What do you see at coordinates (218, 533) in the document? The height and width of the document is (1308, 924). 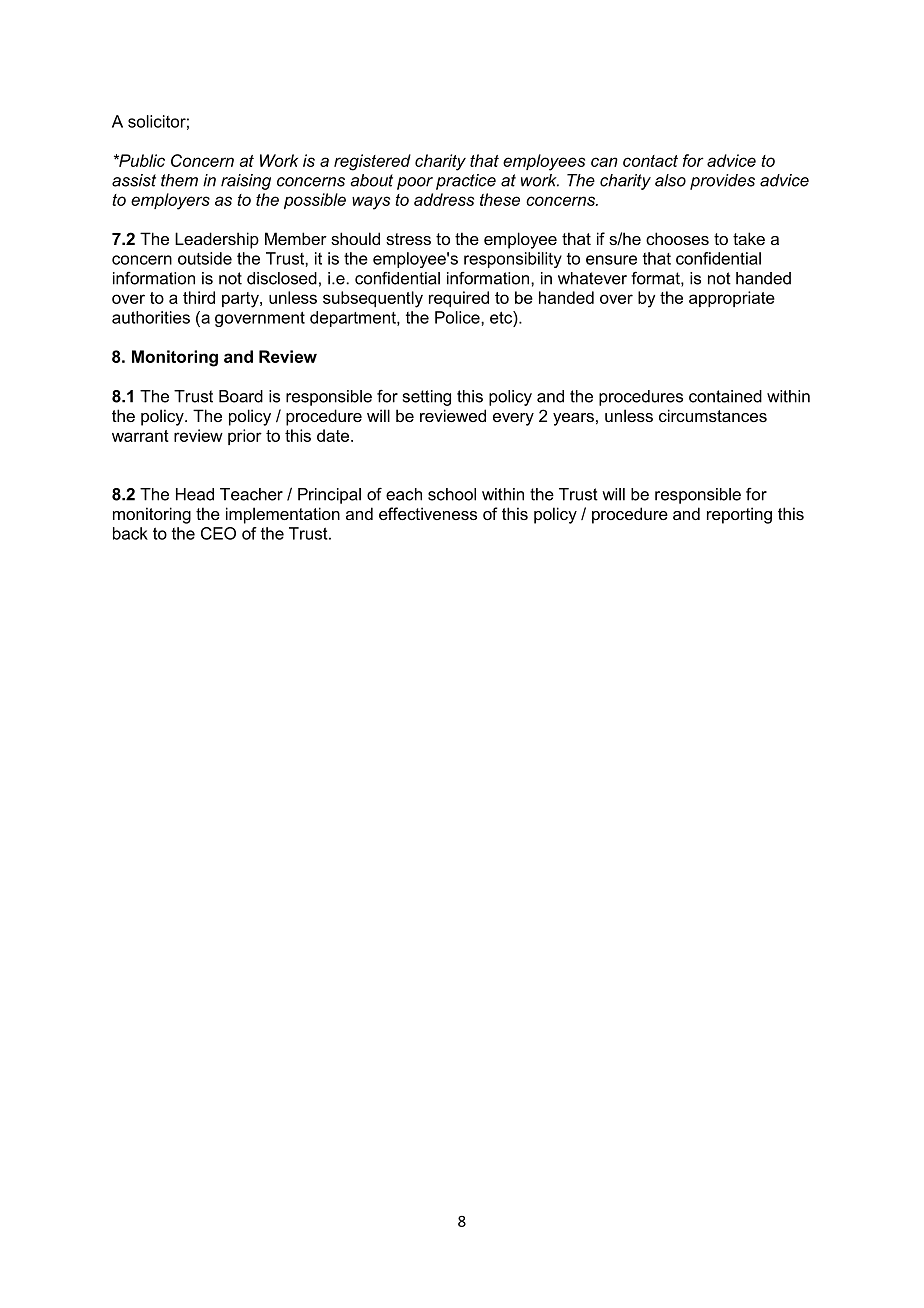 I see `CEO` at bounding box center [218, 533].
